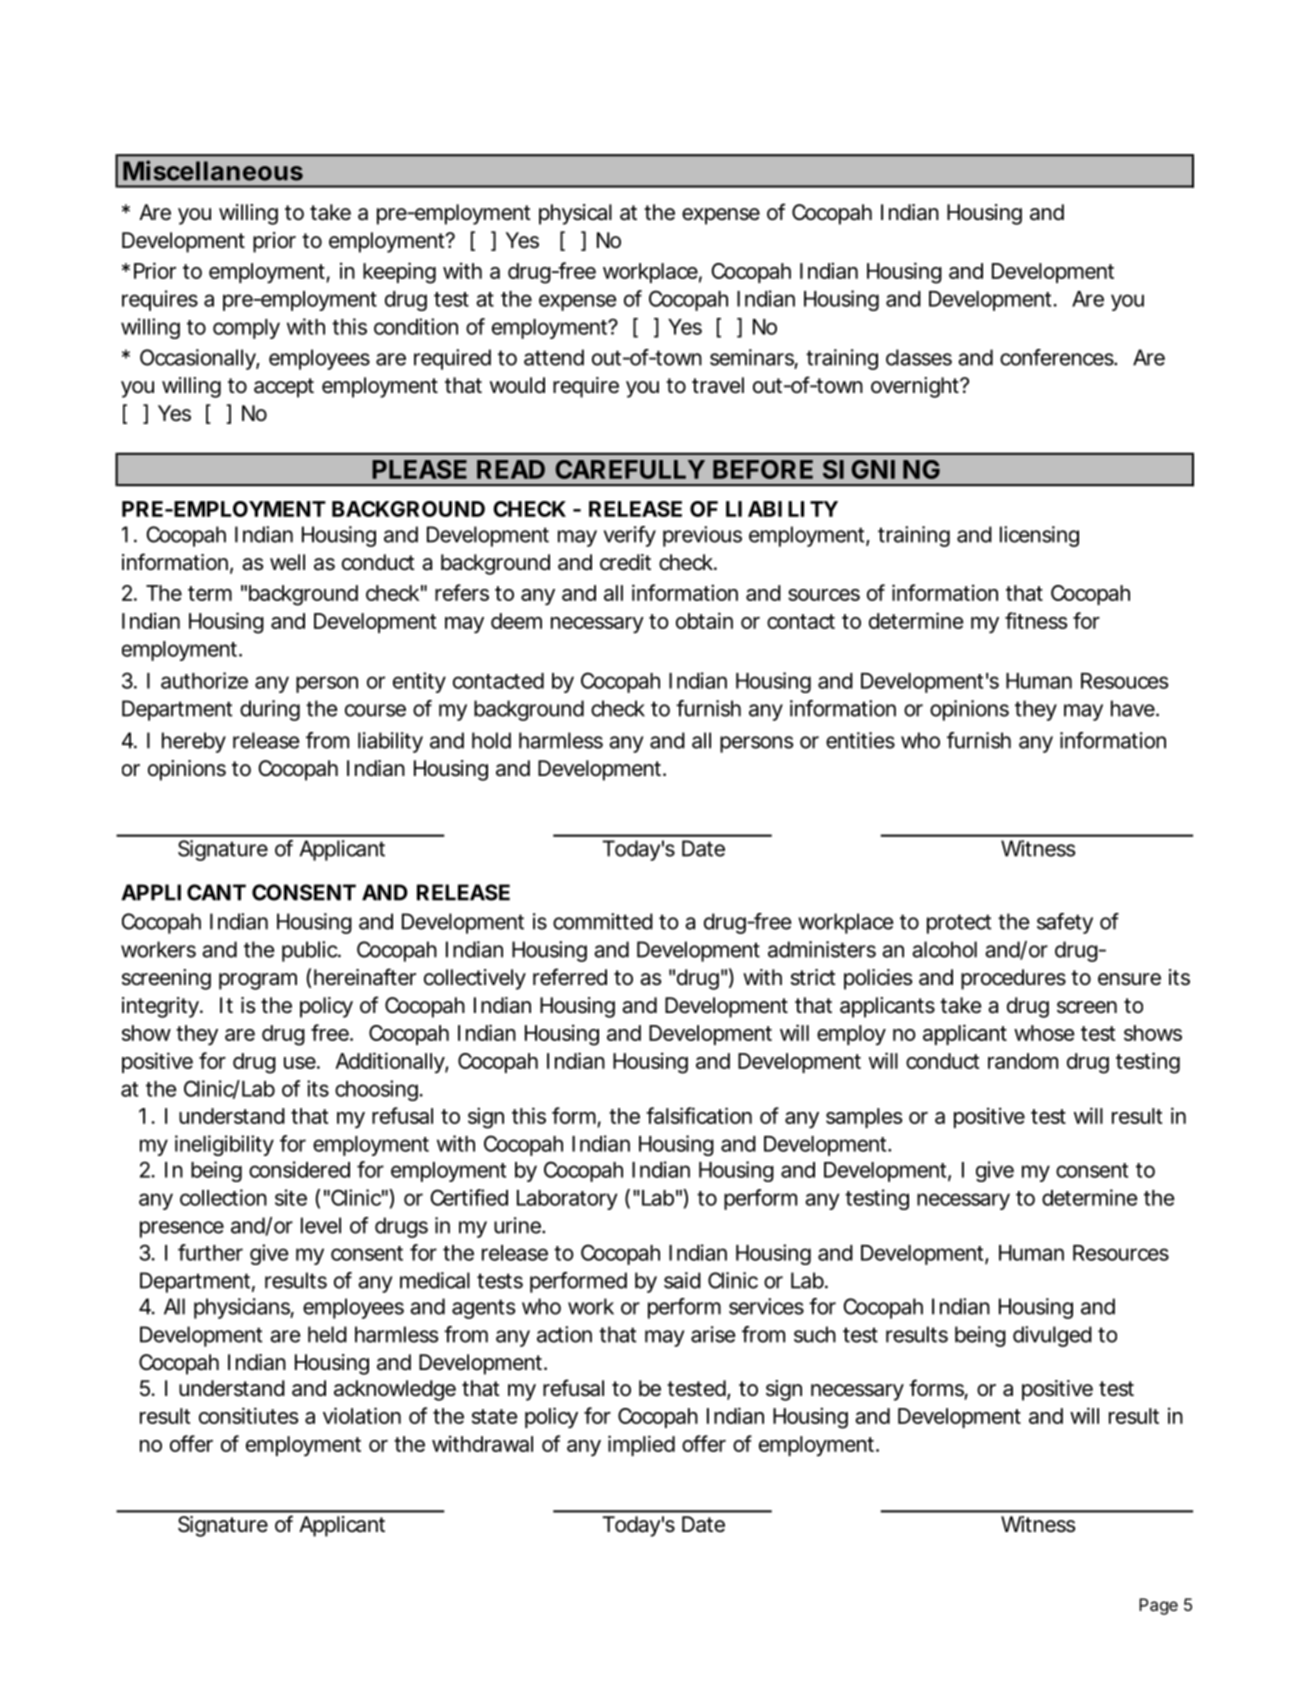 The width and height of the screenshot is (1310, 1696). What do you see at coordinates (630, 536) in the screenshot?
I see `verify` at bounding box center [630, 536].
